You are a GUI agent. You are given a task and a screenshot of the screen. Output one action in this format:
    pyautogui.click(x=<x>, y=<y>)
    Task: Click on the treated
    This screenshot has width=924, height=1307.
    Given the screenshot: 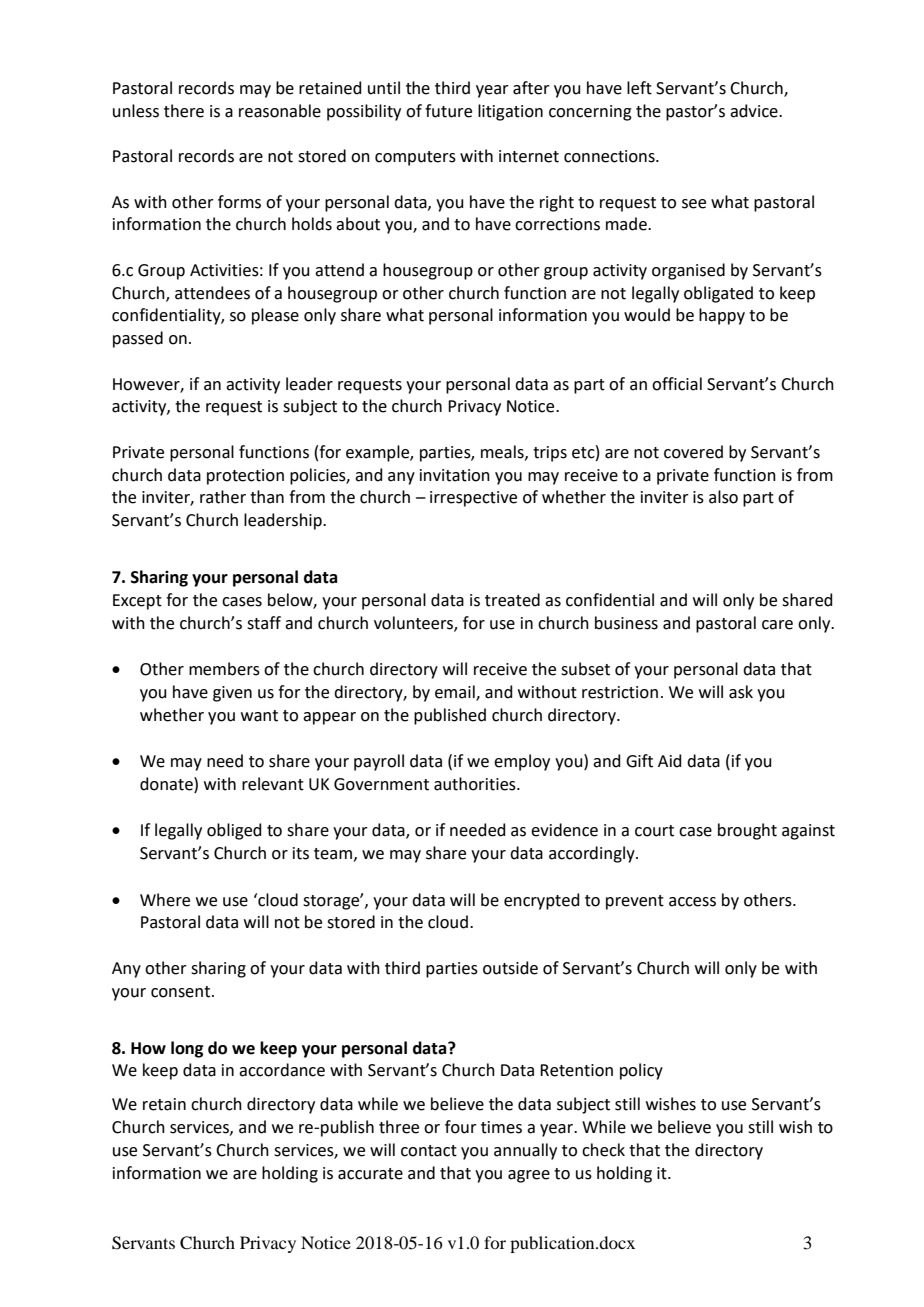 What is the action you would take?
    pyautogui.click(x=512, y=600)
